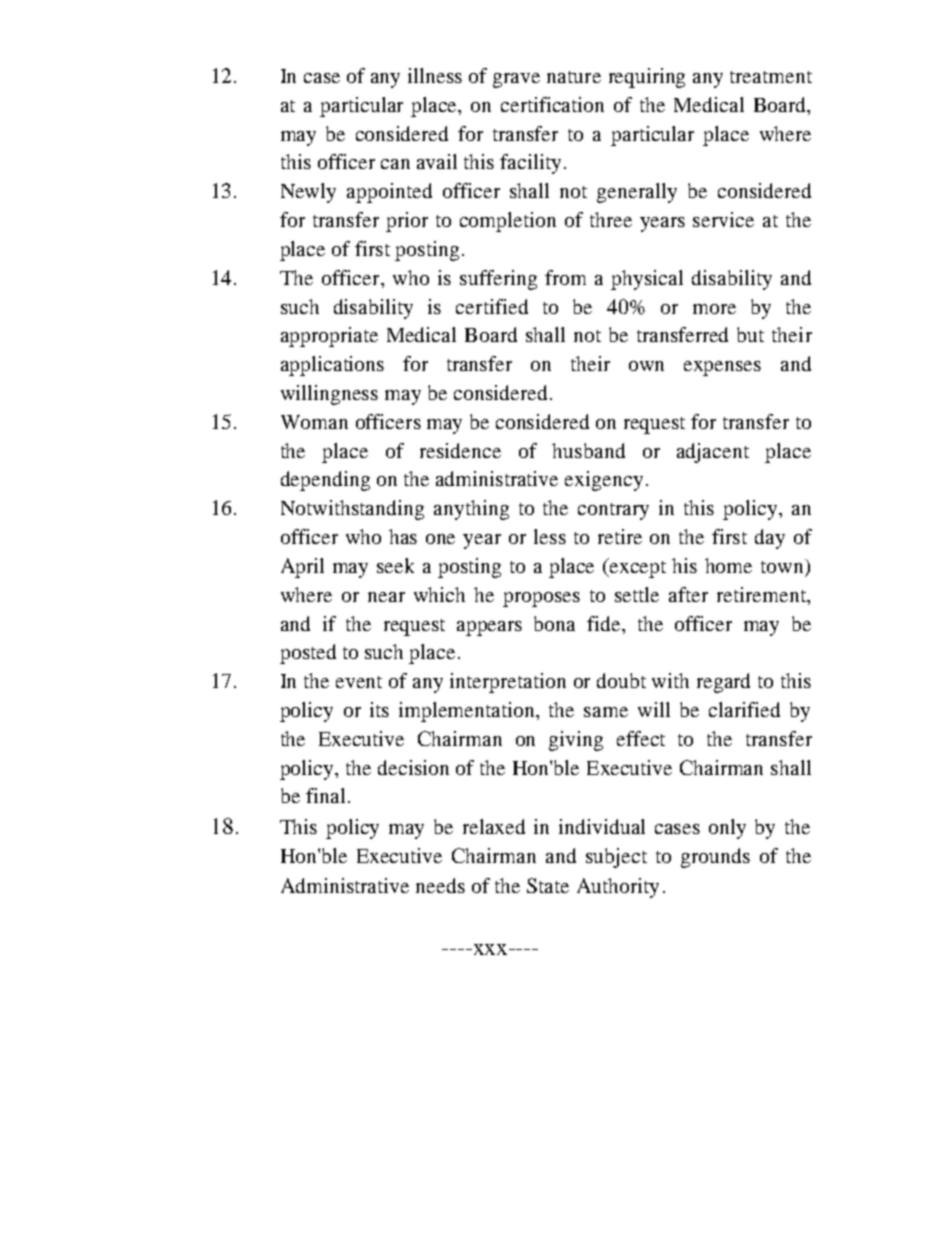 The height and width of the page is (1233, 952). Describe the element at coordinates (435, 75) in the page. I see `illness` at that location.
